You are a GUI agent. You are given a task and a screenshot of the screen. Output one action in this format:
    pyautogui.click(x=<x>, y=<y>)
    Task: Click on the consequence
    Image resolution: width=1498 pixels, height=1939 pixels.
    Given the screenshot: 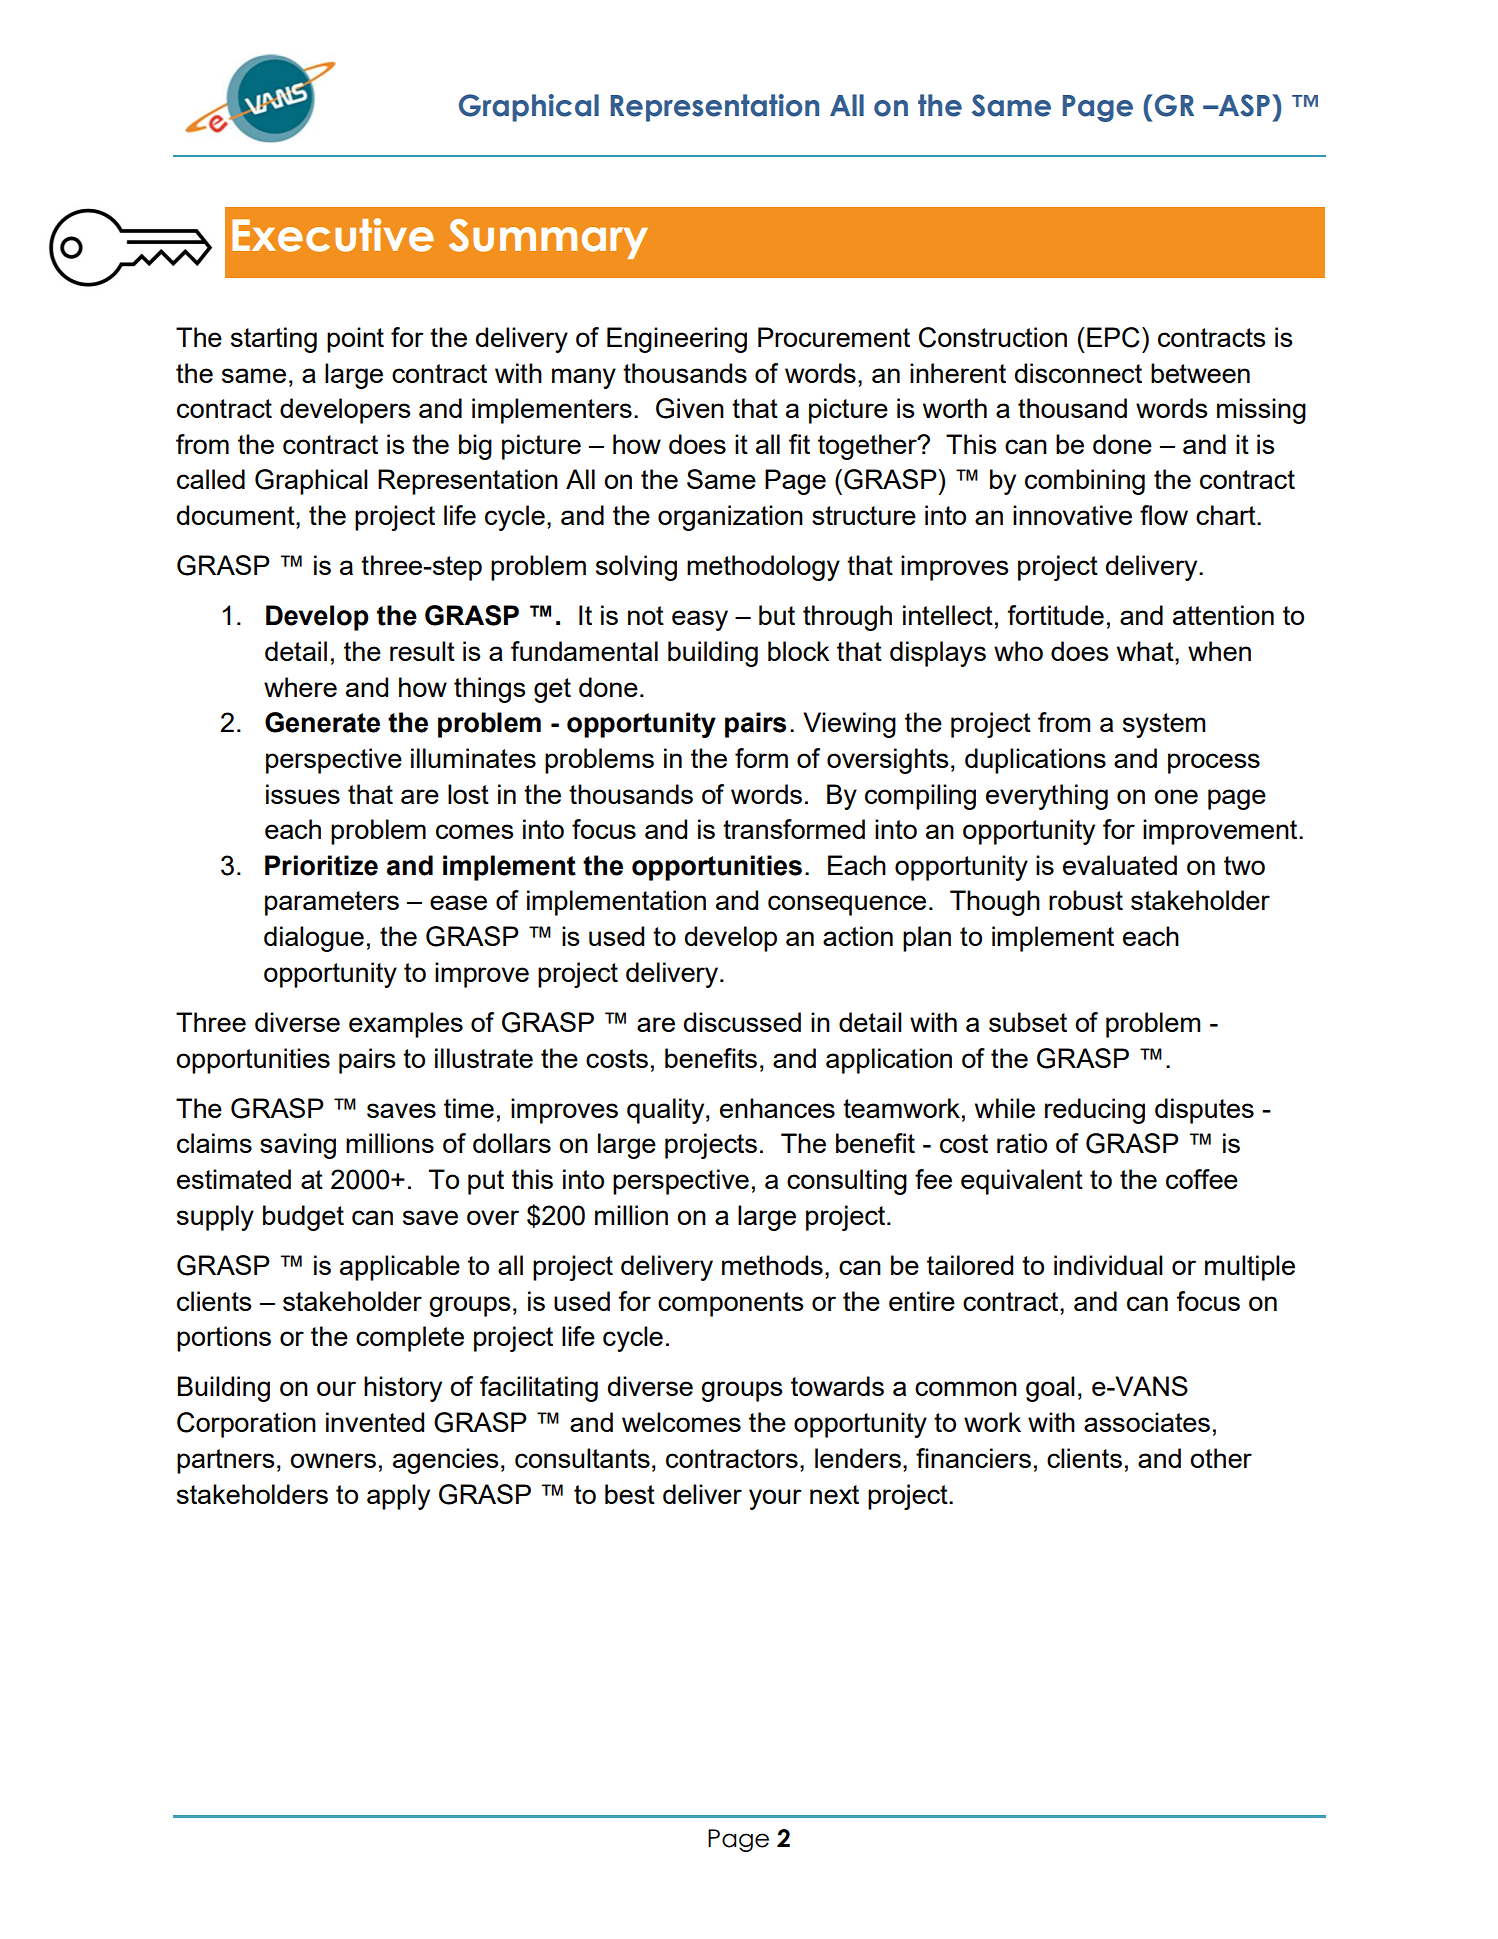 What is the action you would take?
    pyautogui.click(x=847, y=905)
